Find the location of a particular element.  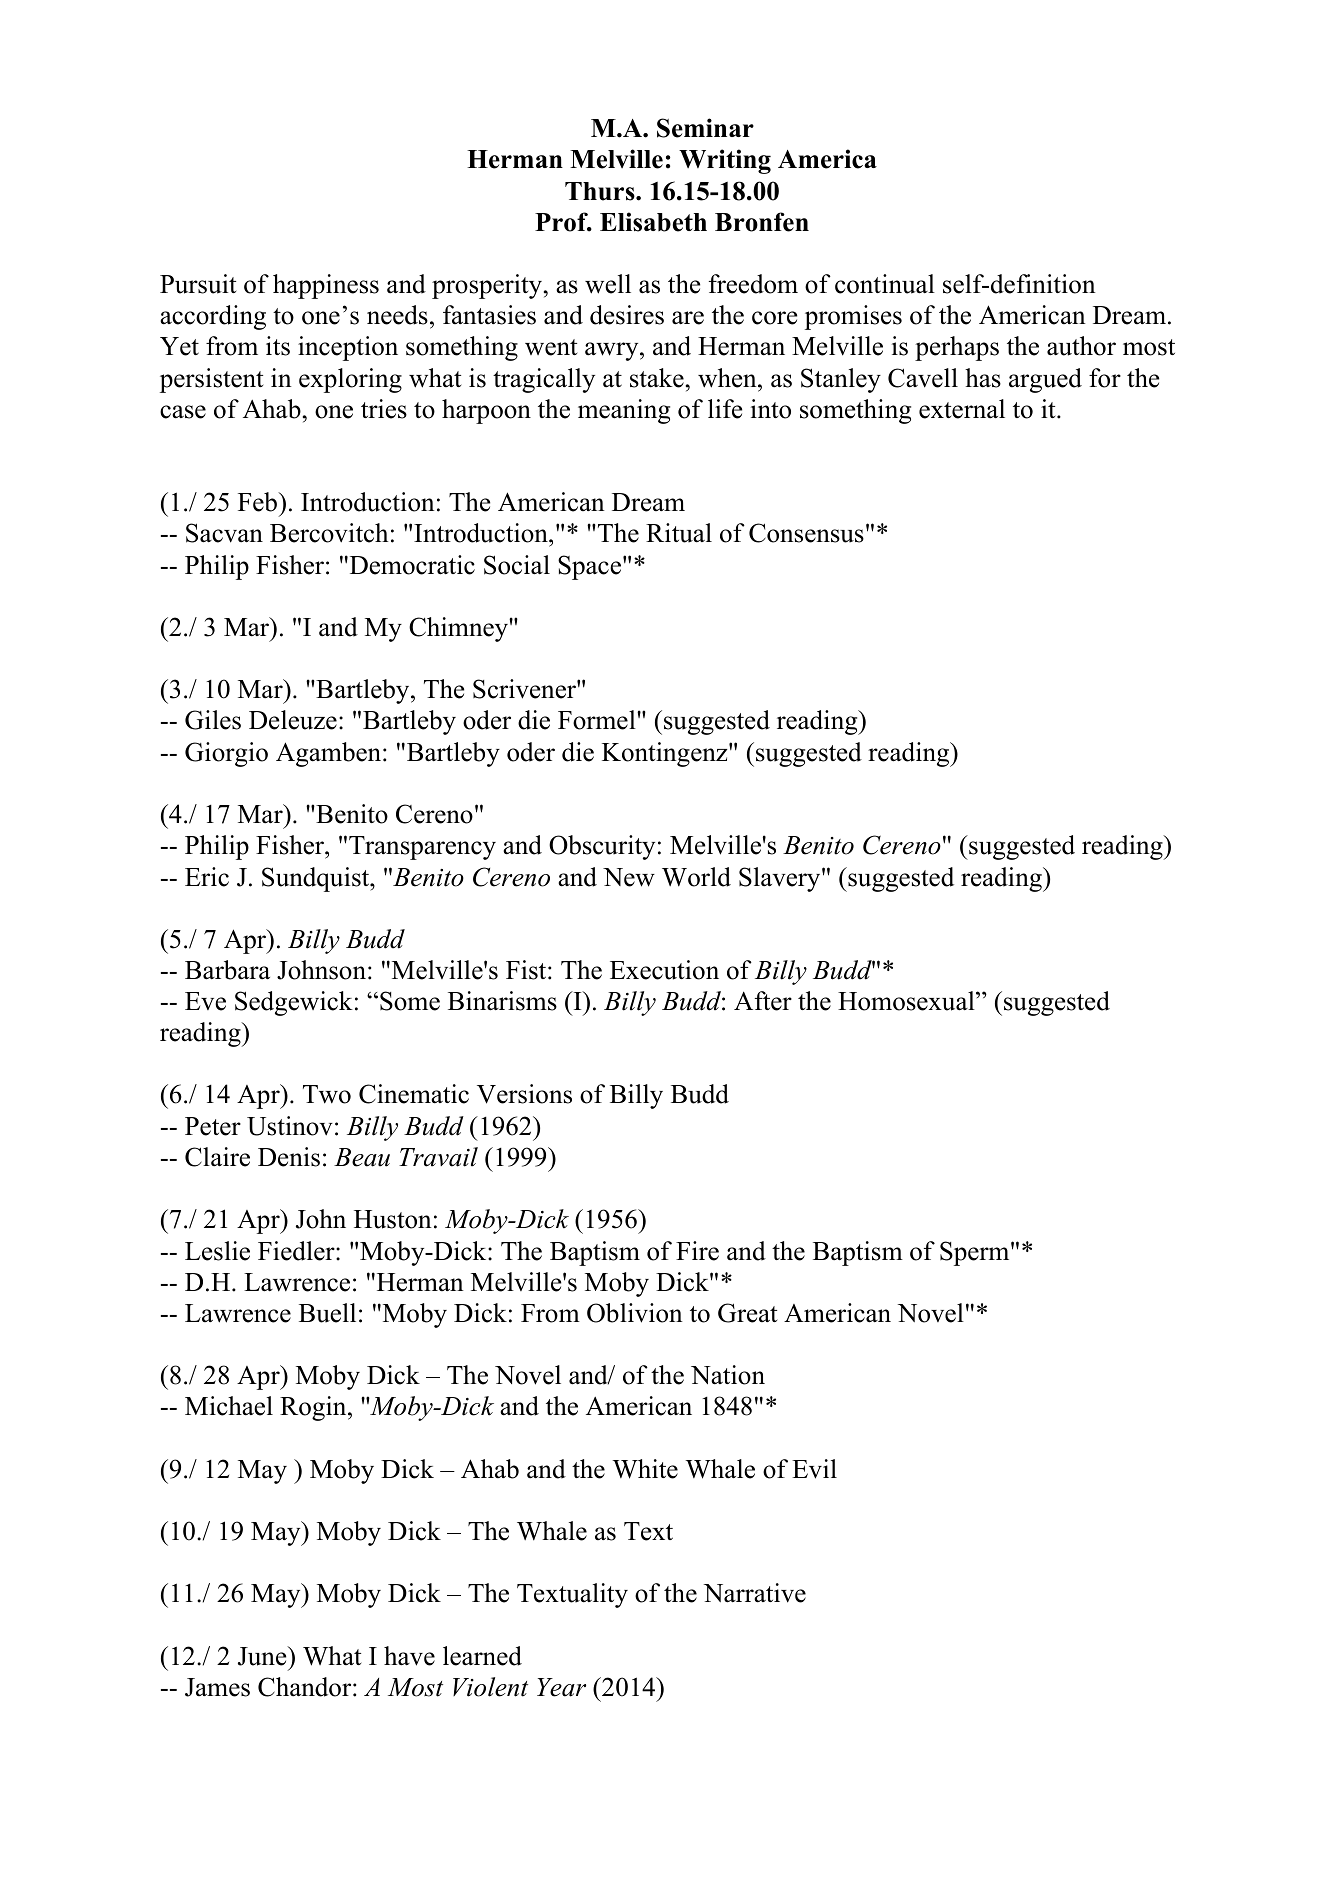

Versions is located at coordinates (524, 1094).
